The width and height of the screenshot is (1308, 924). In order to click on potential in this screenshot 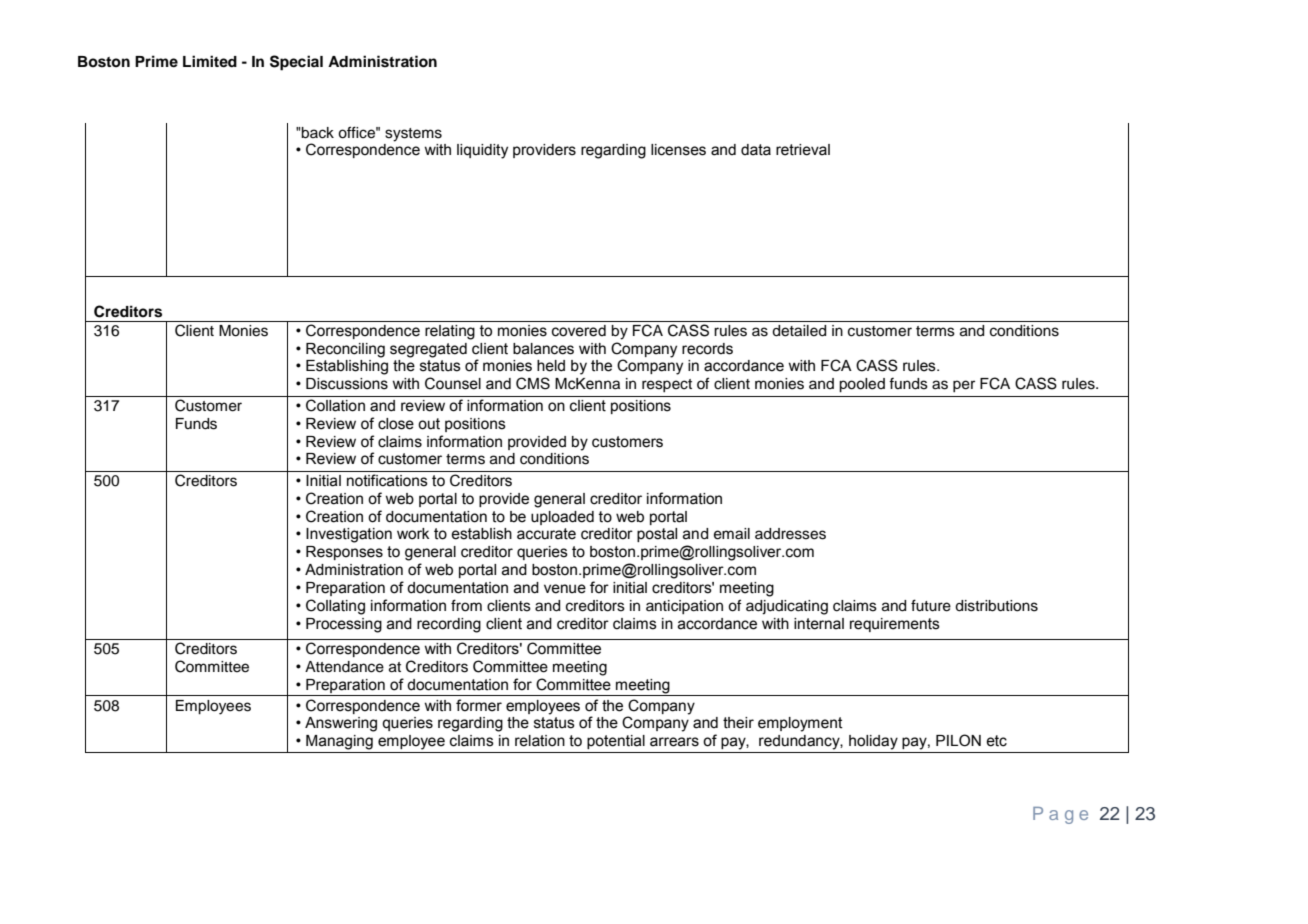, I will do `click(616, 742)`.
